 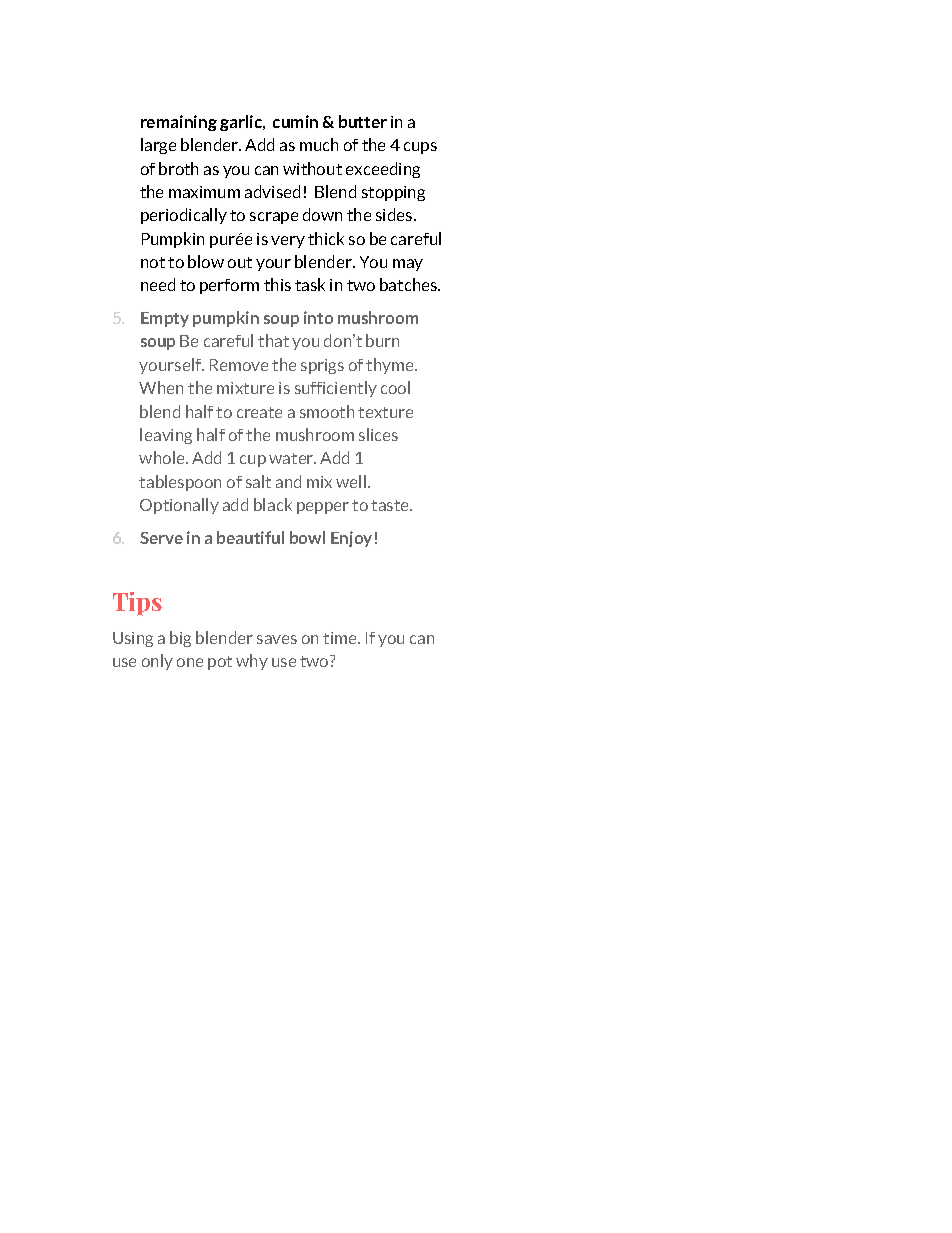 What do you see at coordinates (383, 170) in the screenshot?
I see `exceeding` at bounding box center [383, 170].
